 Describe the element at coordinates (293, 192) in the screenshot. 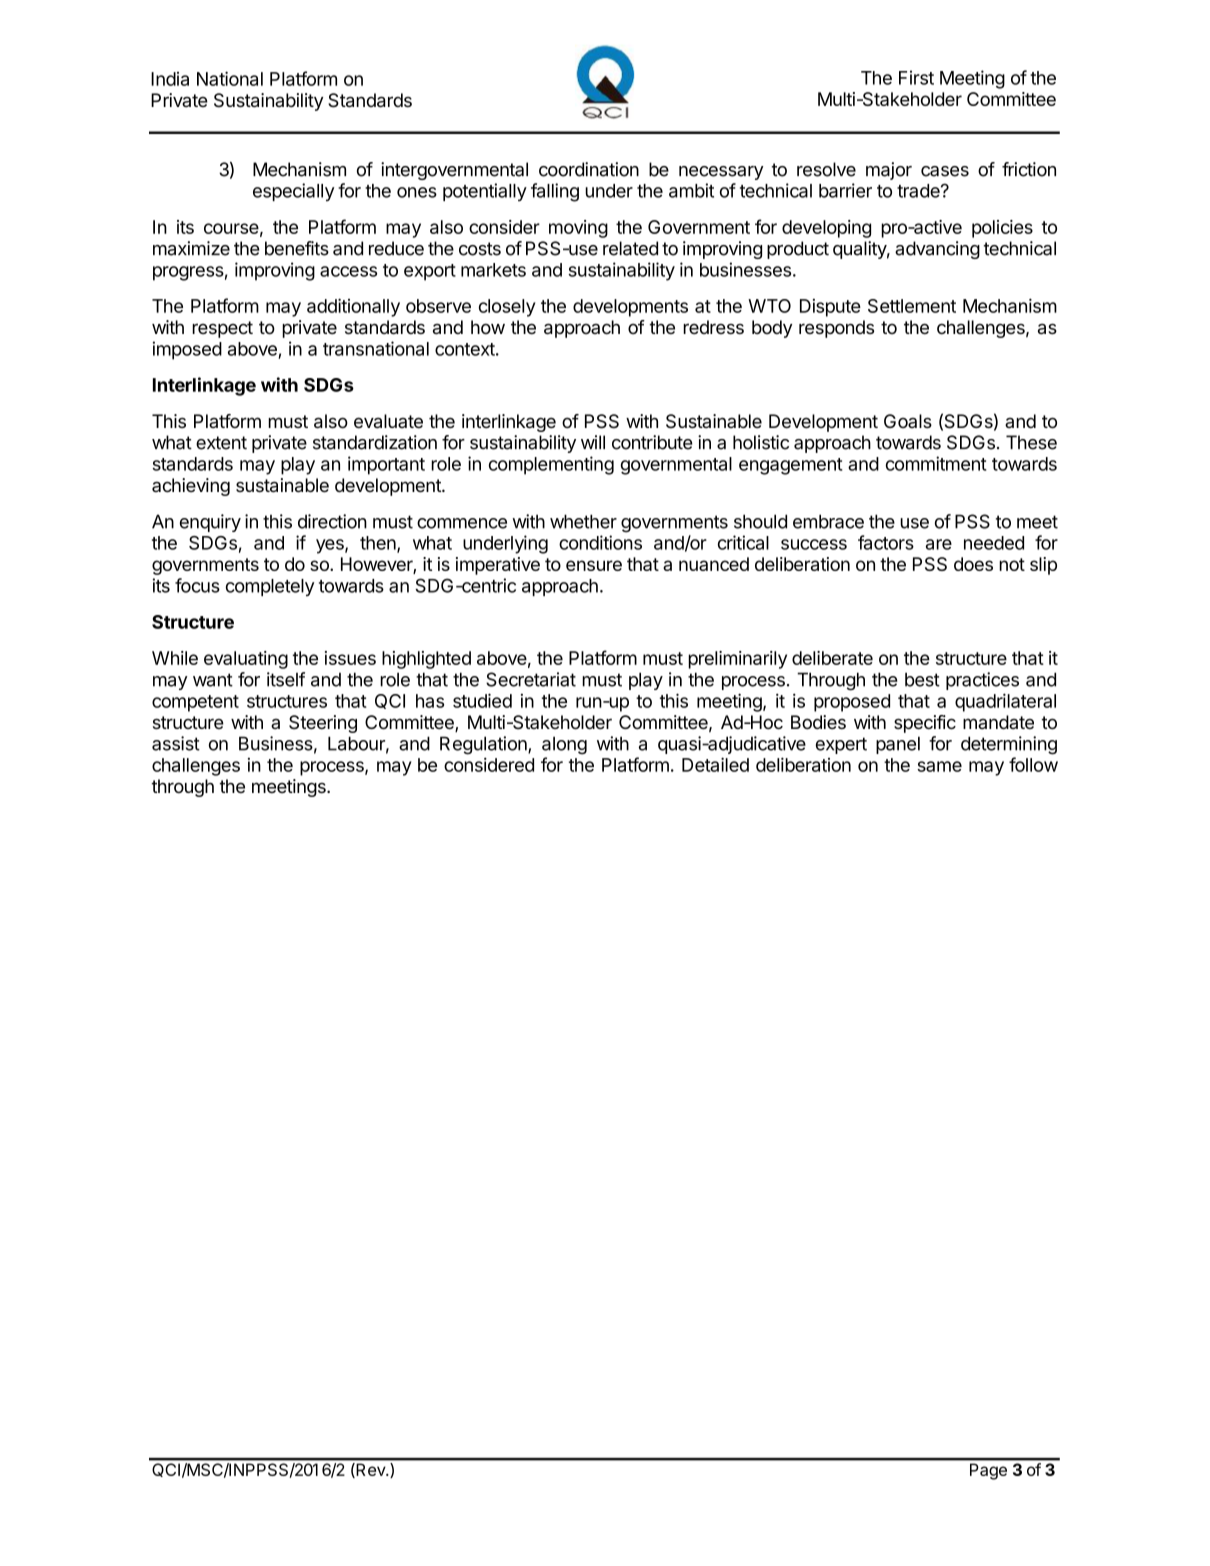

I see `especially` at that location.
